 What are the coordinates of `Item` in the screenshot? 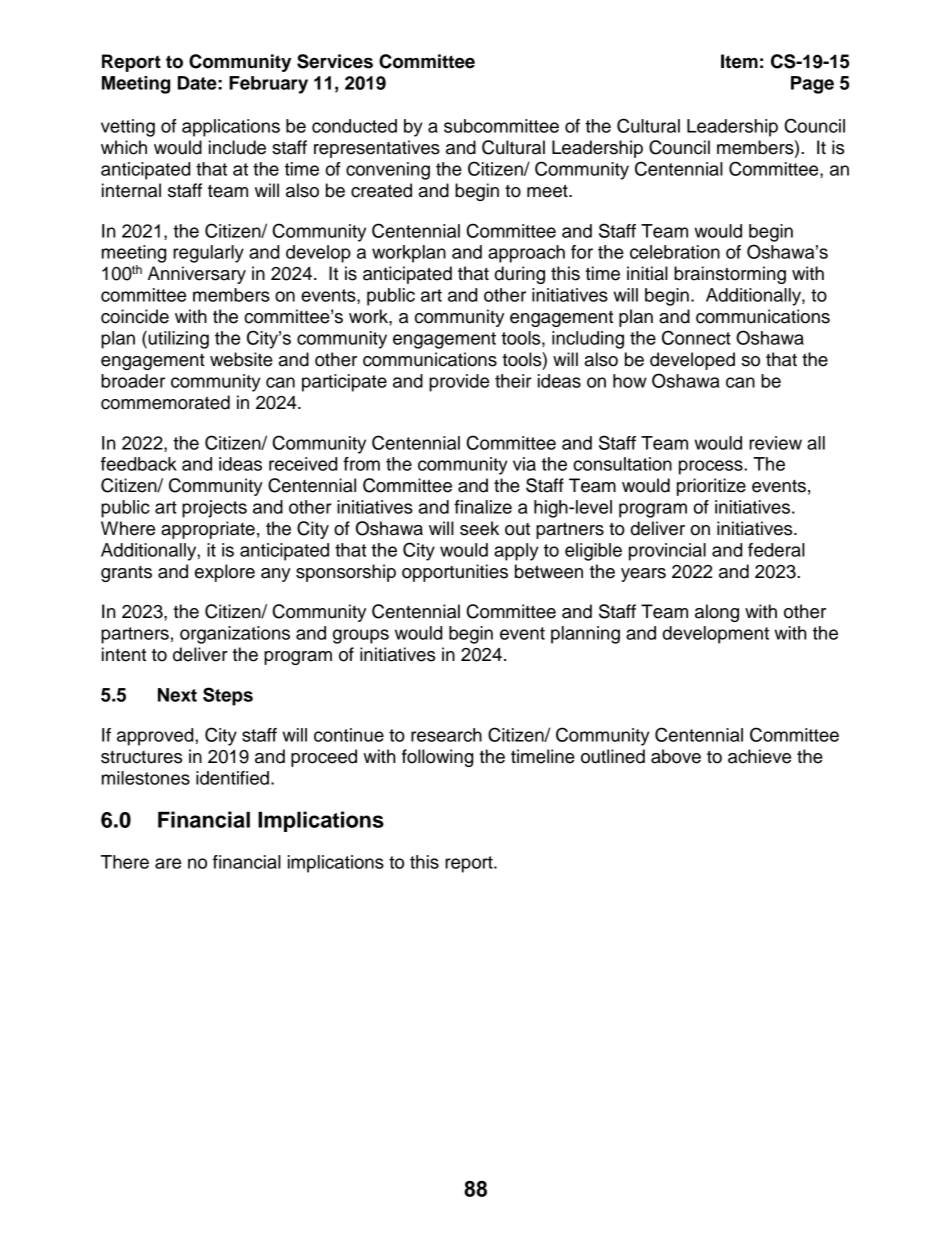 It's located at (739, 61).
